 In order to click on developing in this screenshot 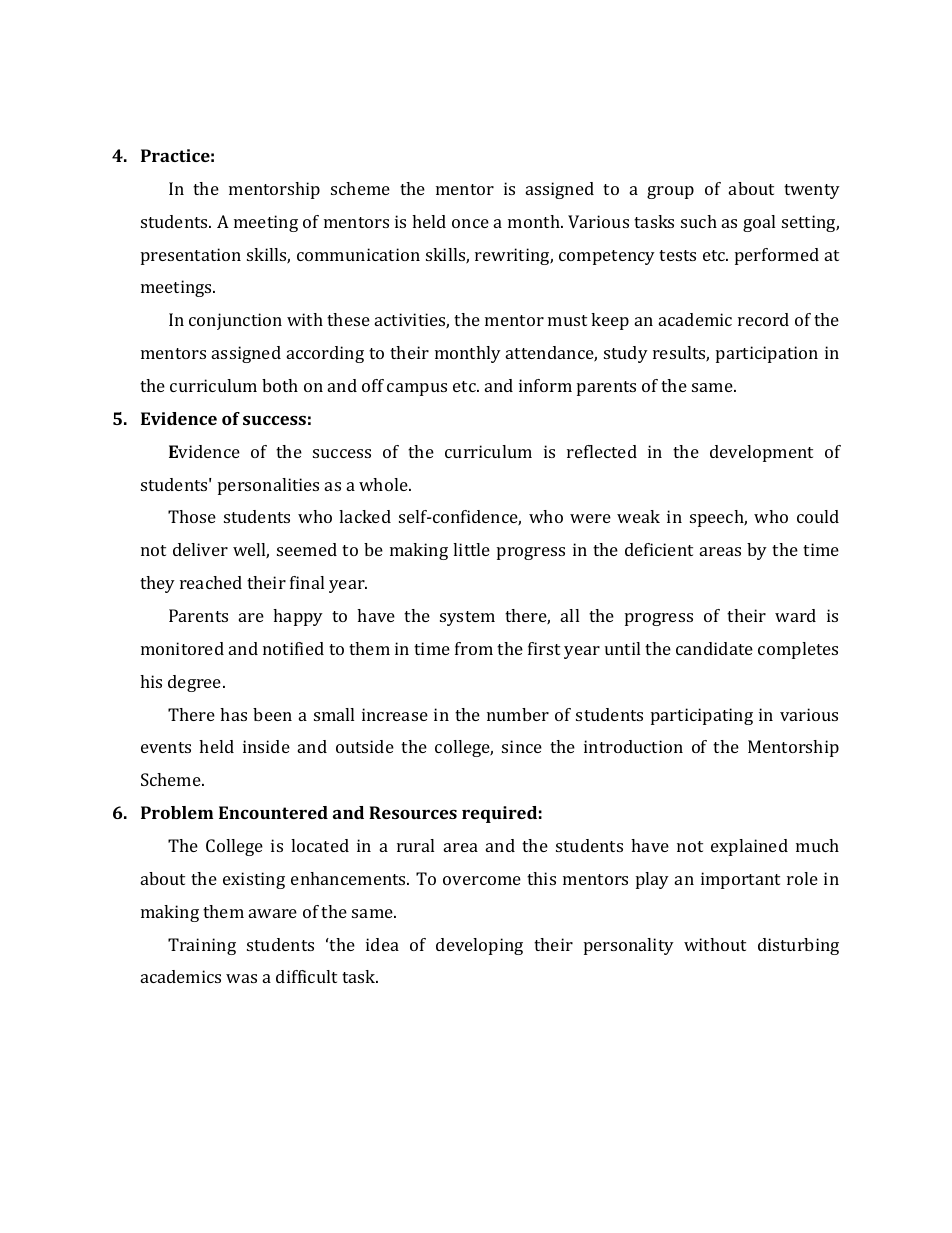, I will do `click(479, 946)`.
